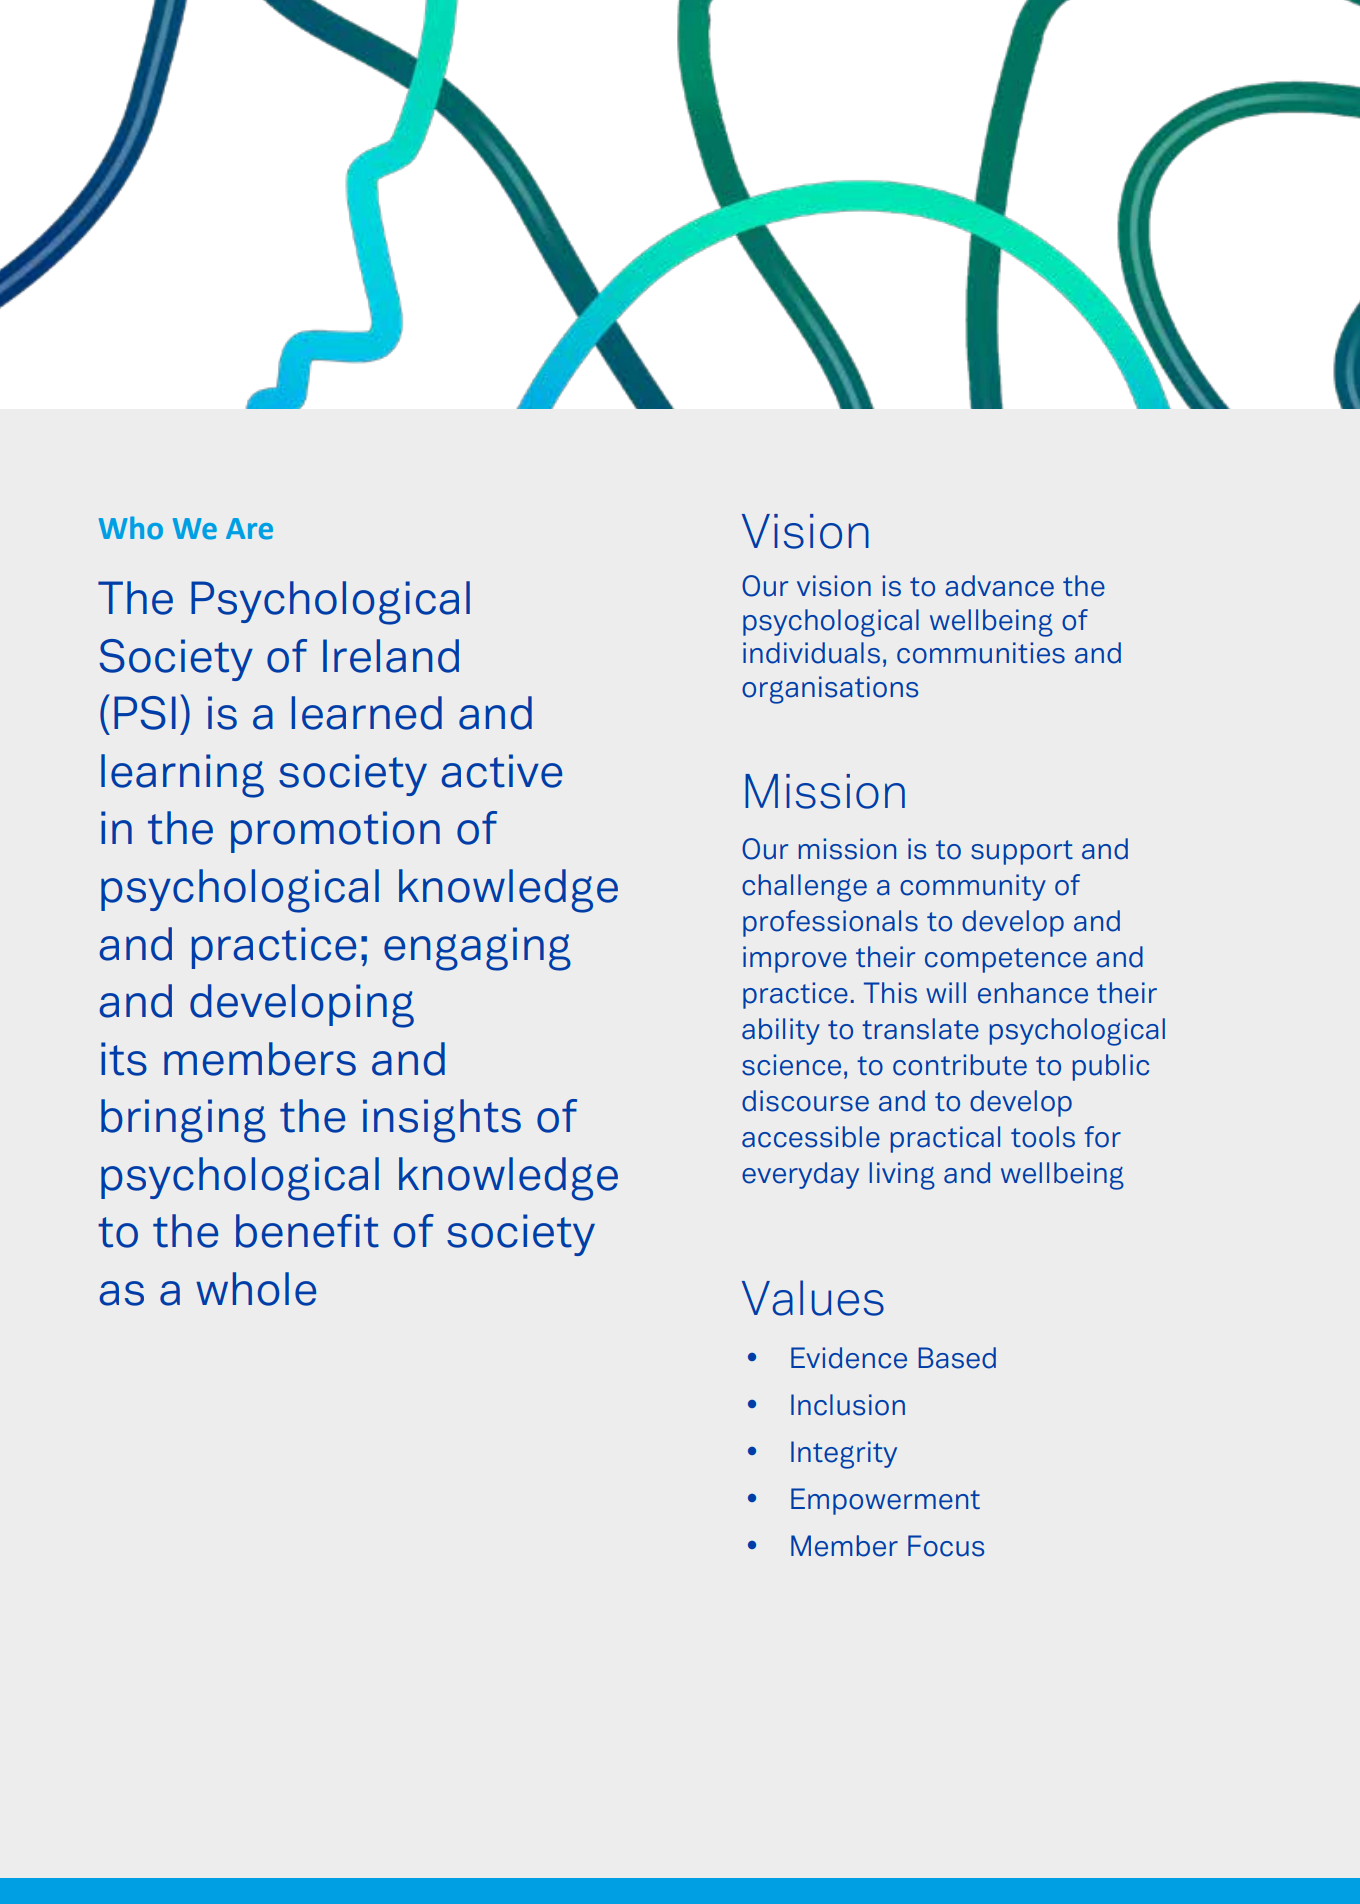  I want to click on advance, so click(999, 586).
